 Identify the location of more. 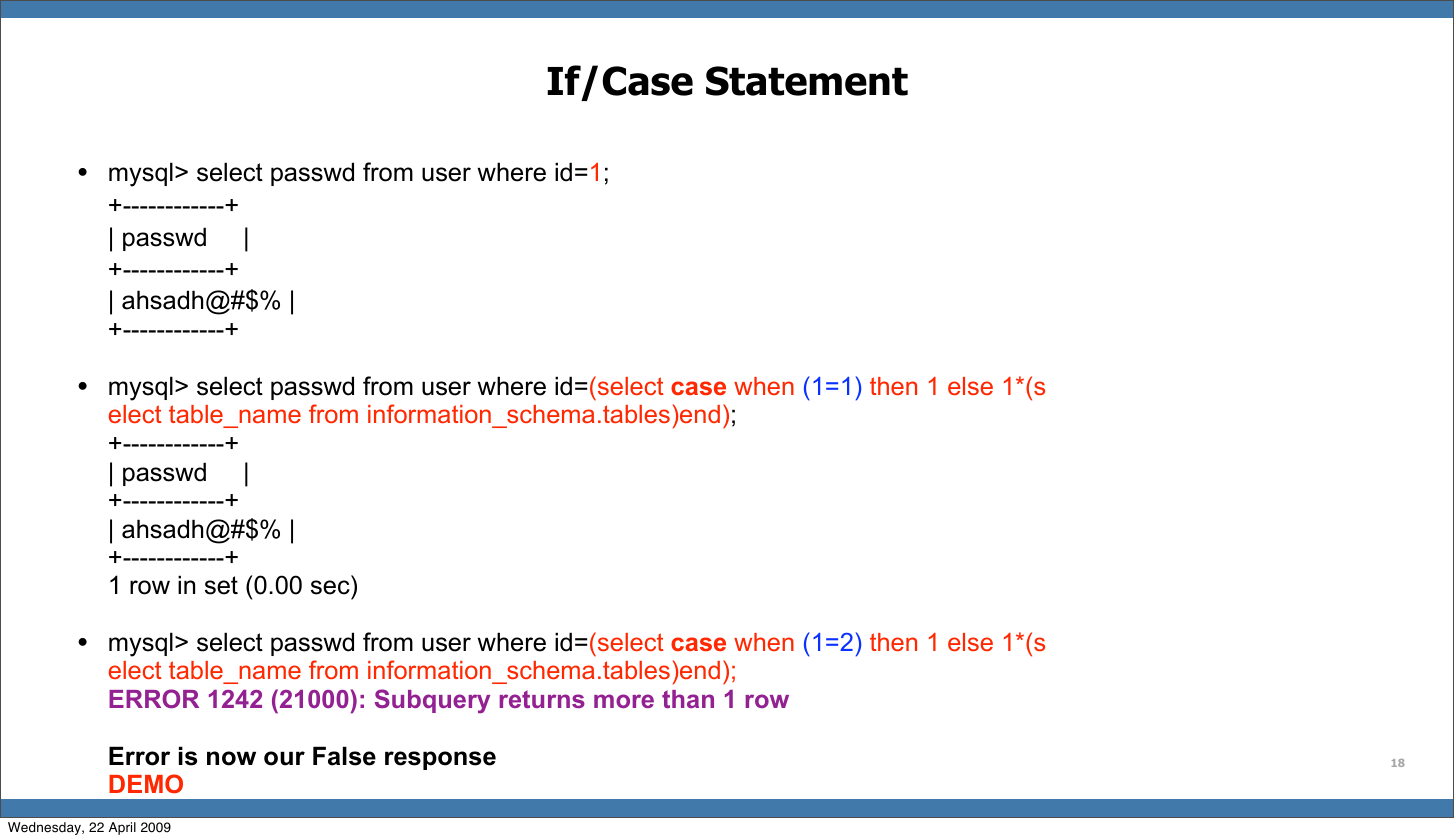
(624, 701).
